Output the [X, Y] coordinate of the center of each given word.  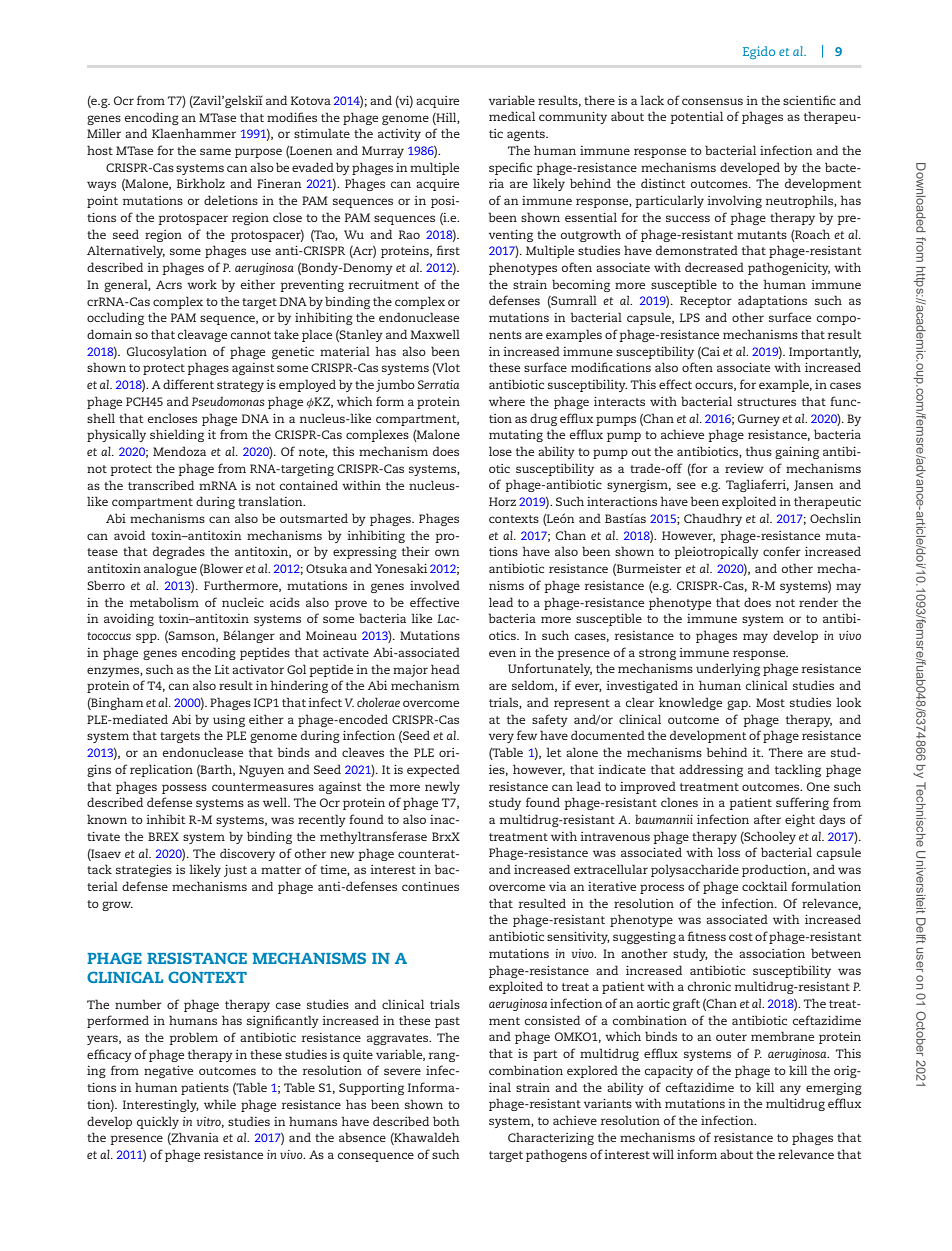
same [215, 151]
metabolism [164, 602]
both [446, 1121]
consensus [712, 101]
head [445, 669]
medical [512, 116]
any [790, 1090]
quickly [158, 1122]
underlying [728, 669]
